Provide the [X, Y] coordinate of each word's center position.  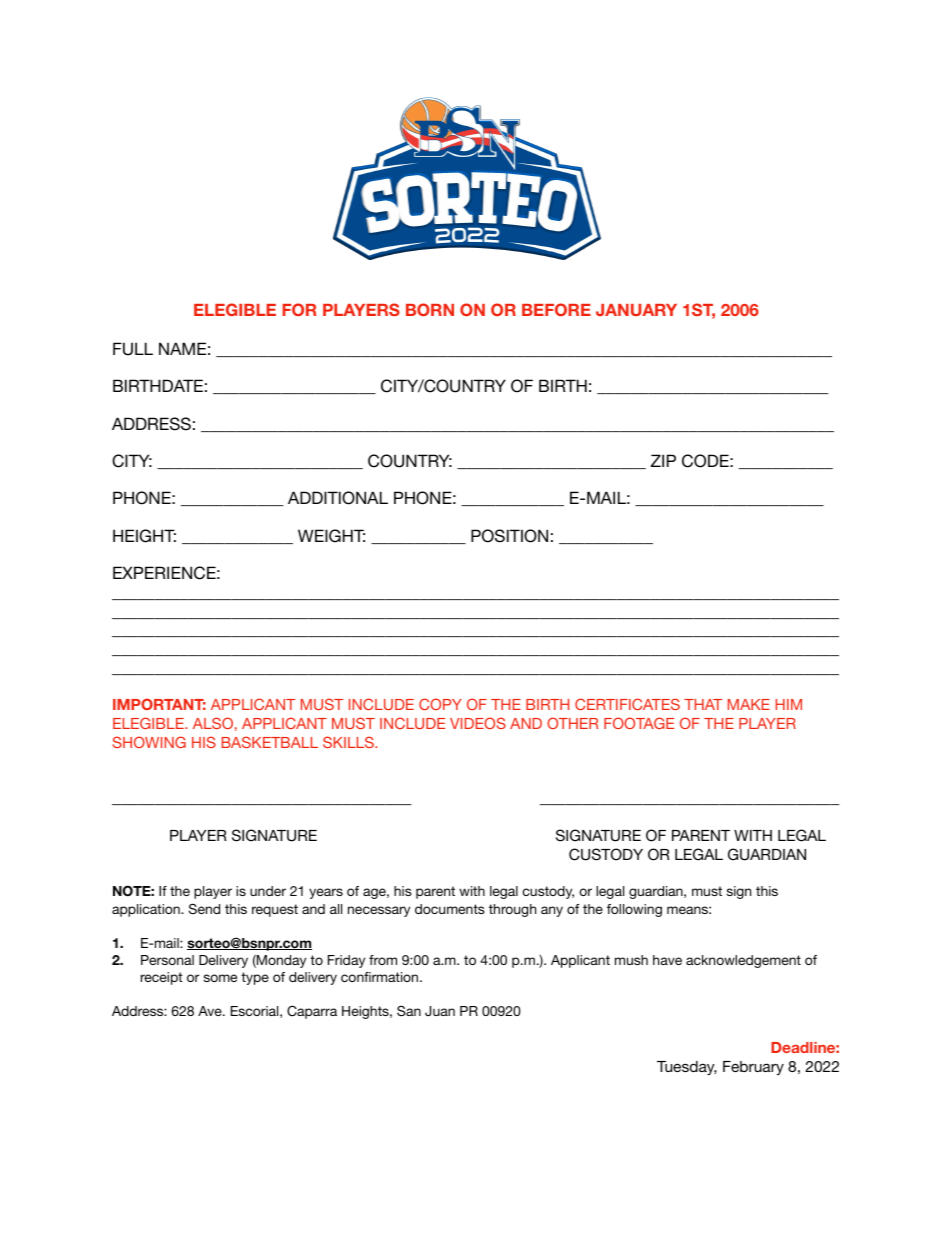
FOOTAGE [639, 723]
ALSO [213, 723]
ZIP [663, 460]
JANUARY [636, 310]
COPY [440, 704]
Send [204, 908]
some [220, 978]
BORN [430, 309]
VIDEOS [478, 723]
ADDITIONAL [338, 498]
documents [450, 909]
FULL [133, 349]
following [634, 910]
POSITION [509, 536]
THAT [703, 704]
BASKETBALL [270, 742]
